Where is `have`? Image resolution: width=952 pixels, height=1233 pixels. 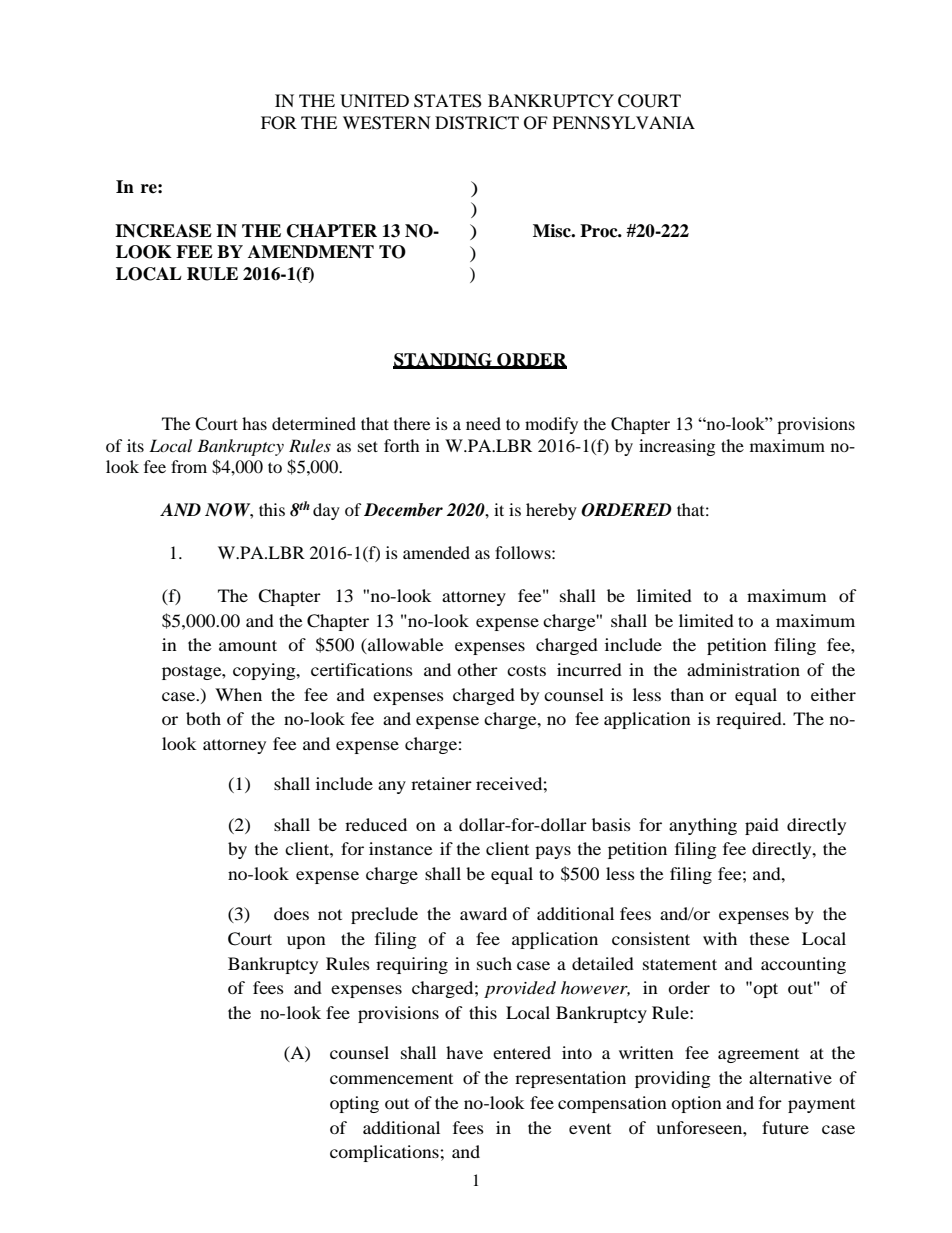 have is located at coordinates (464, 1052).
